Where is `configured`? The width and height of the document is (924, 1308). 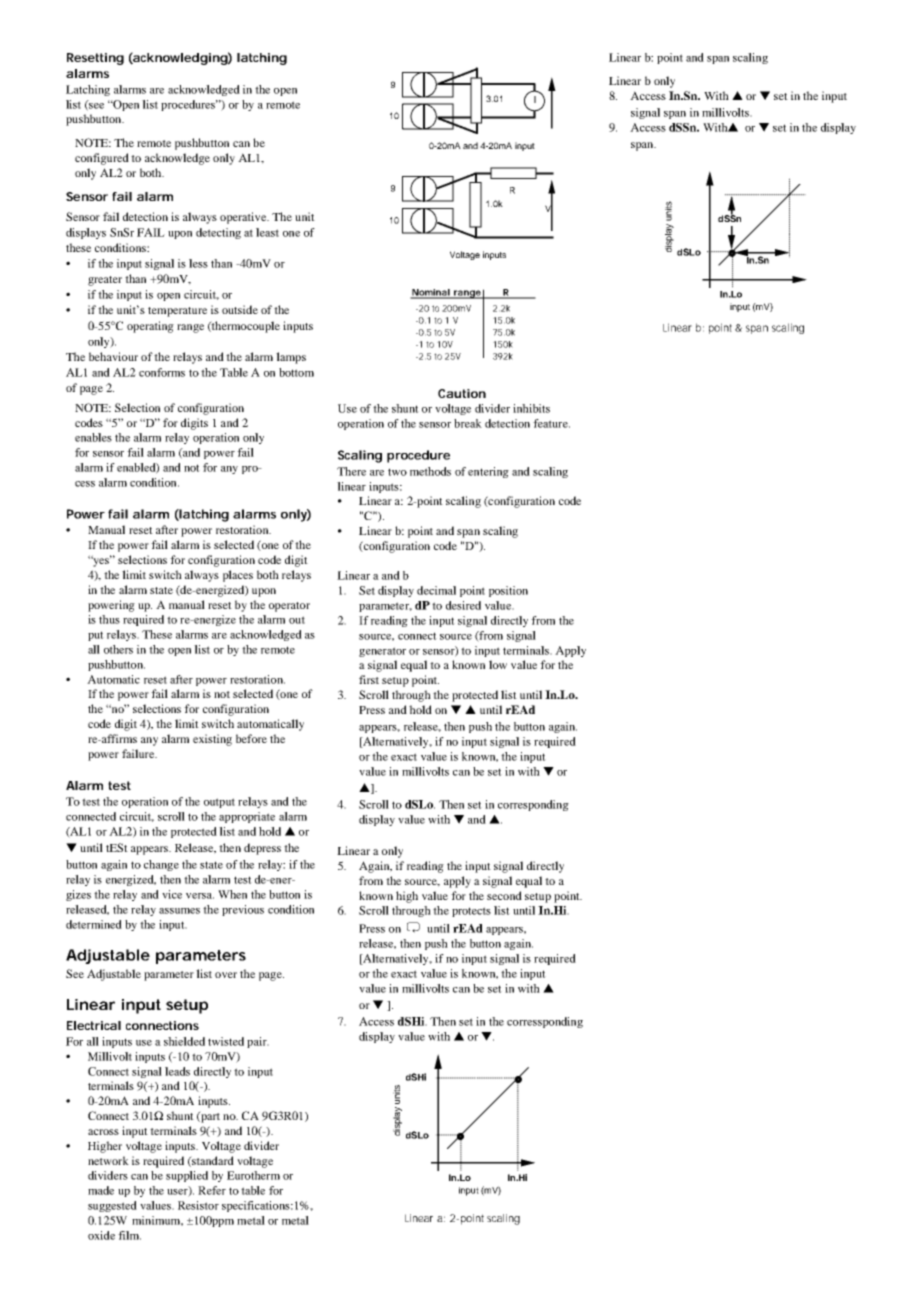 configured is located at coordinates (102, 159).
